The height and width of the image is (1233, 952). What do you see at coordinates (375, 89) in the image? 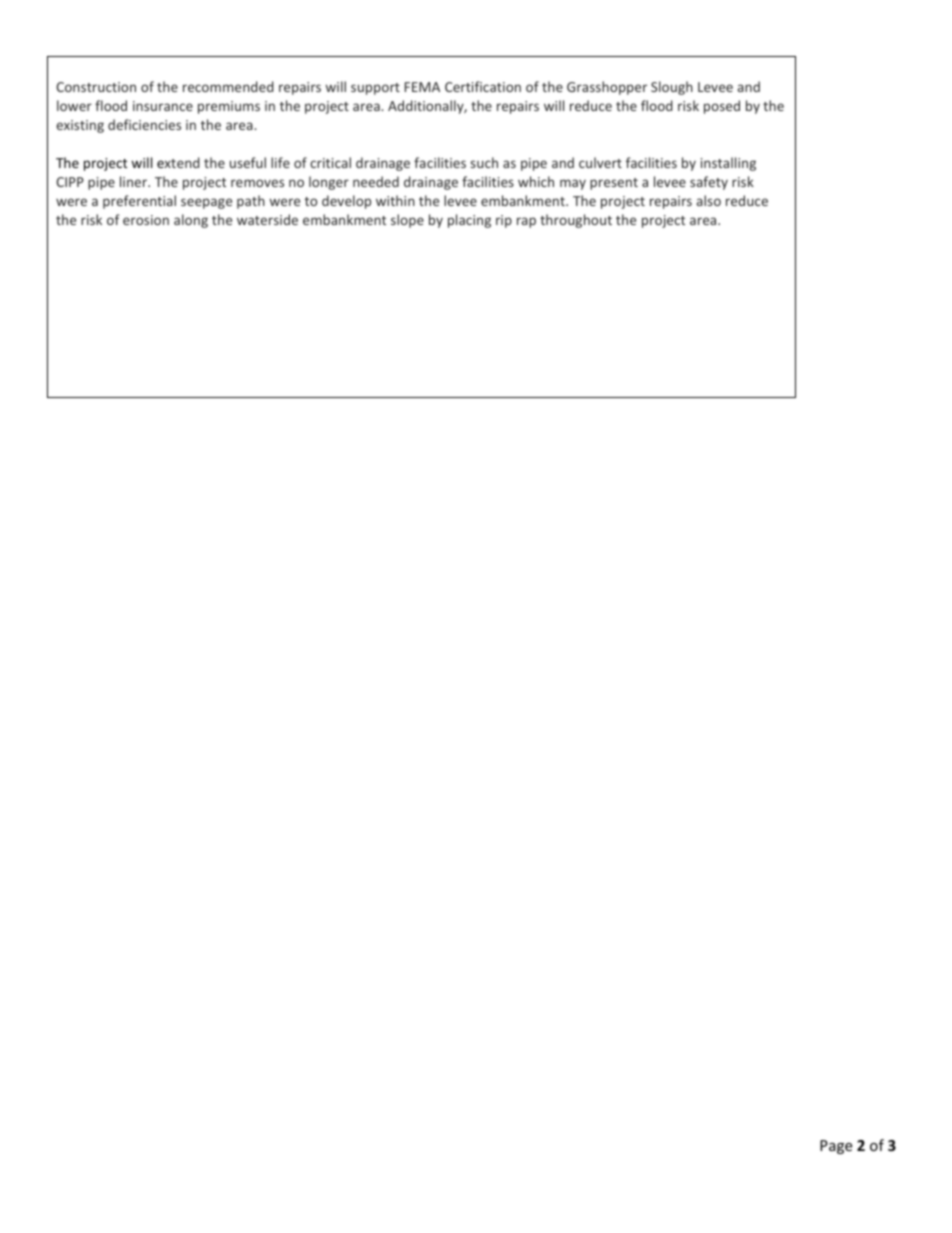
I see `support` at bounding box center [375, 89].
